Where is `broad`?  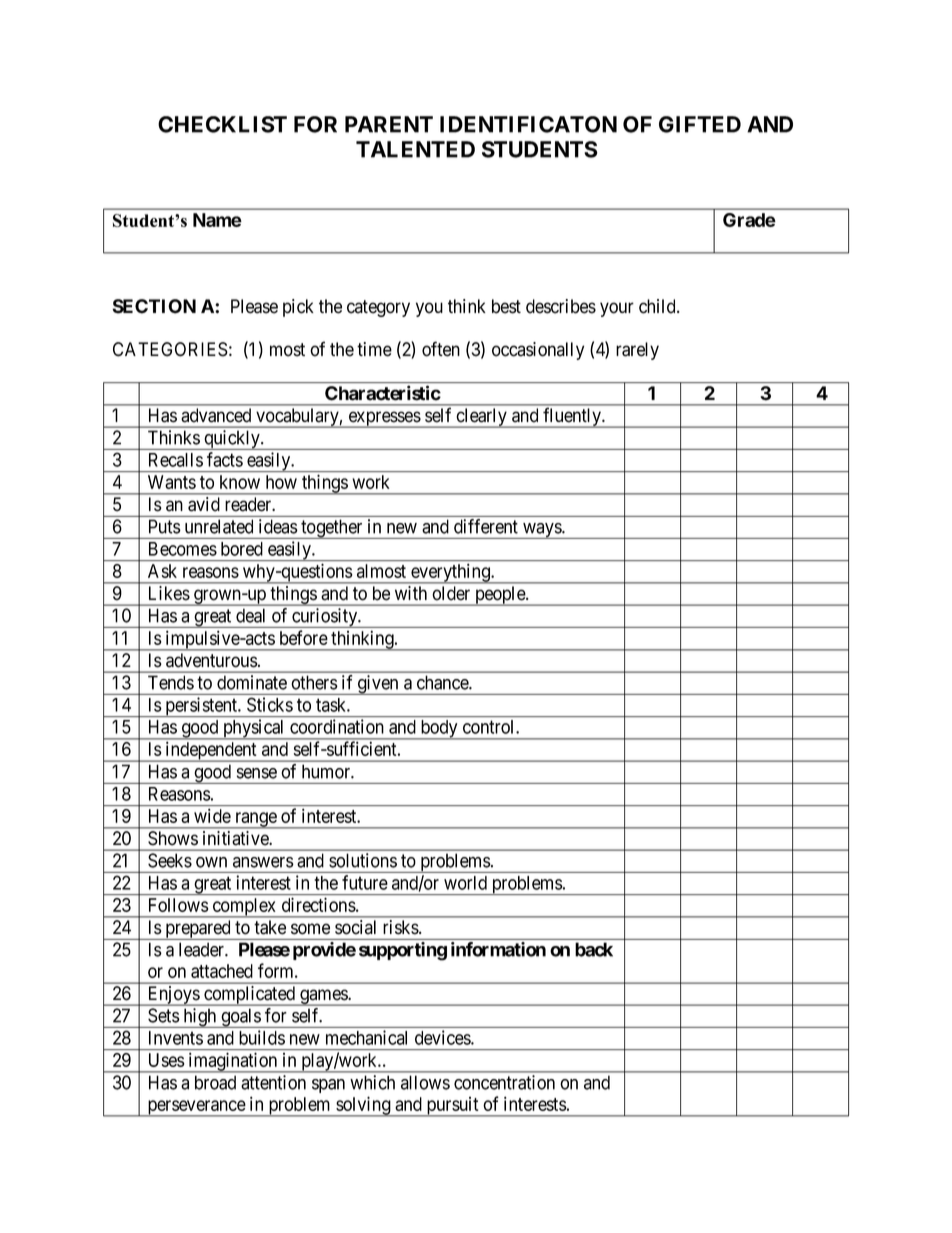 broad is located at coordinates (215, 1082).
